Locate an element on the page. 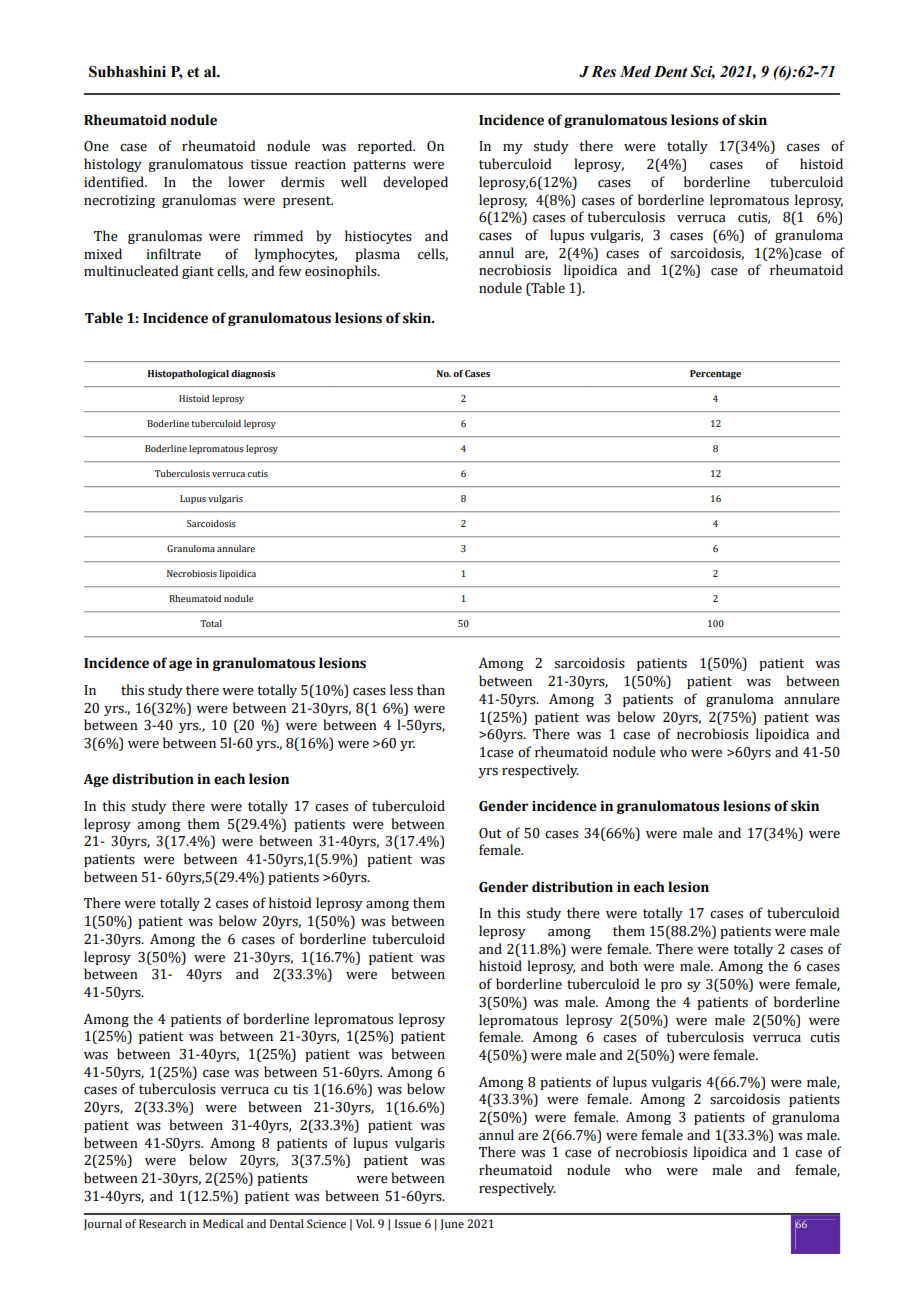 The image size is (924, 1308). than is located at coordinates (431, 690).
